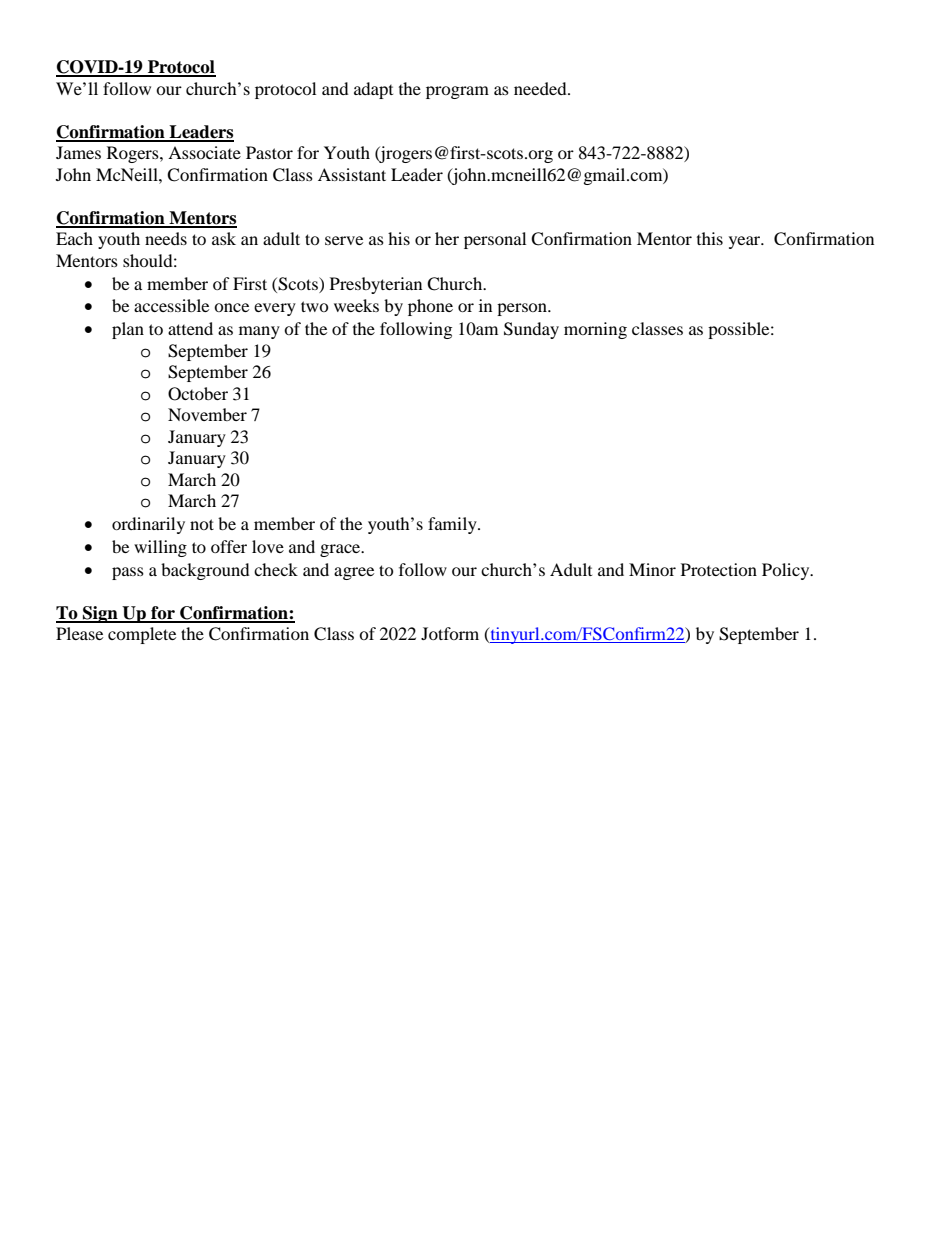  What do you see at coordinates (128, 330) in the document?
I see `plan` at bounding box center [128, 330].
